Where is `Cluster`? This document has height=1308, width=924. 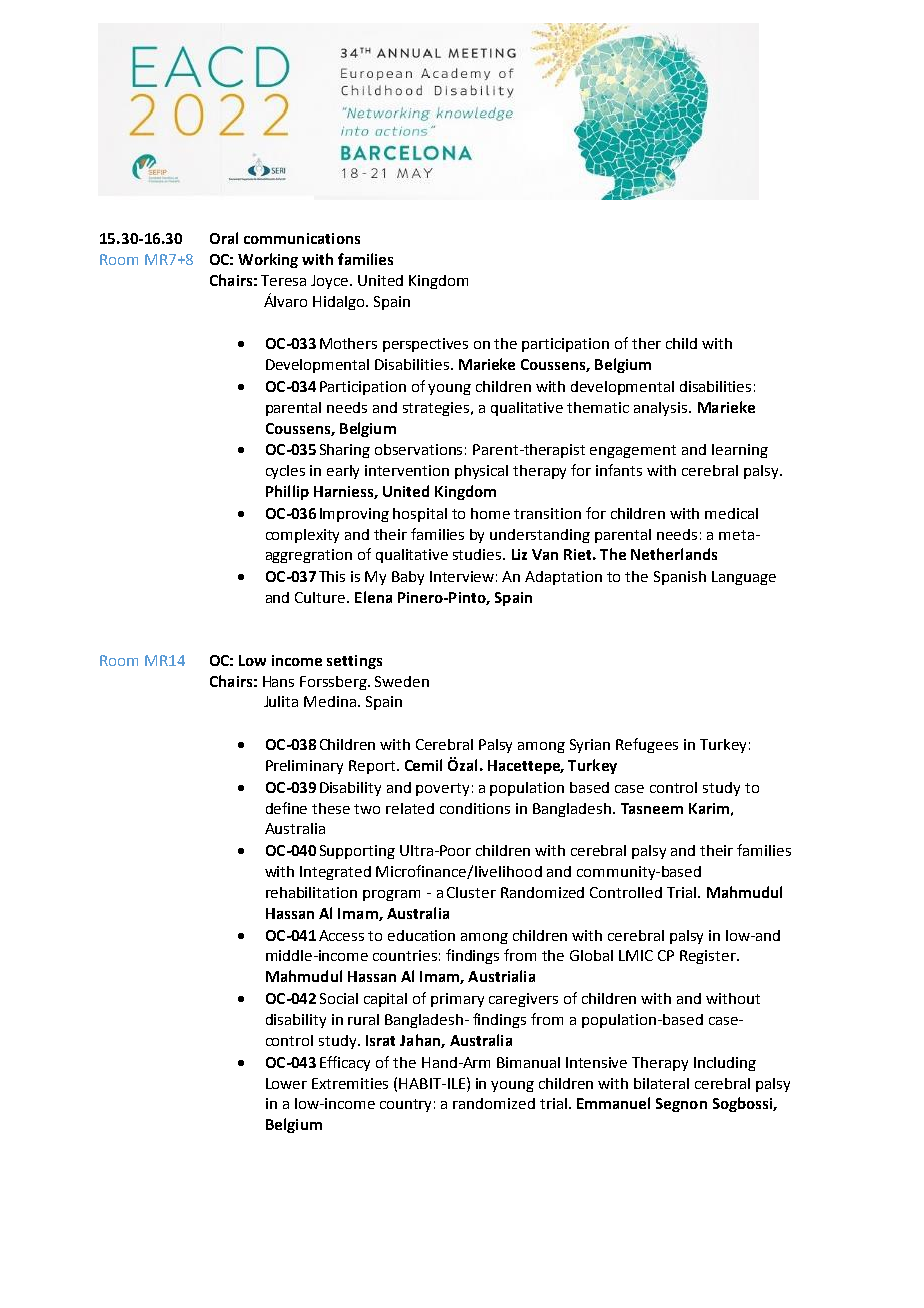 Cluster is located at coordinates (471, 892).
